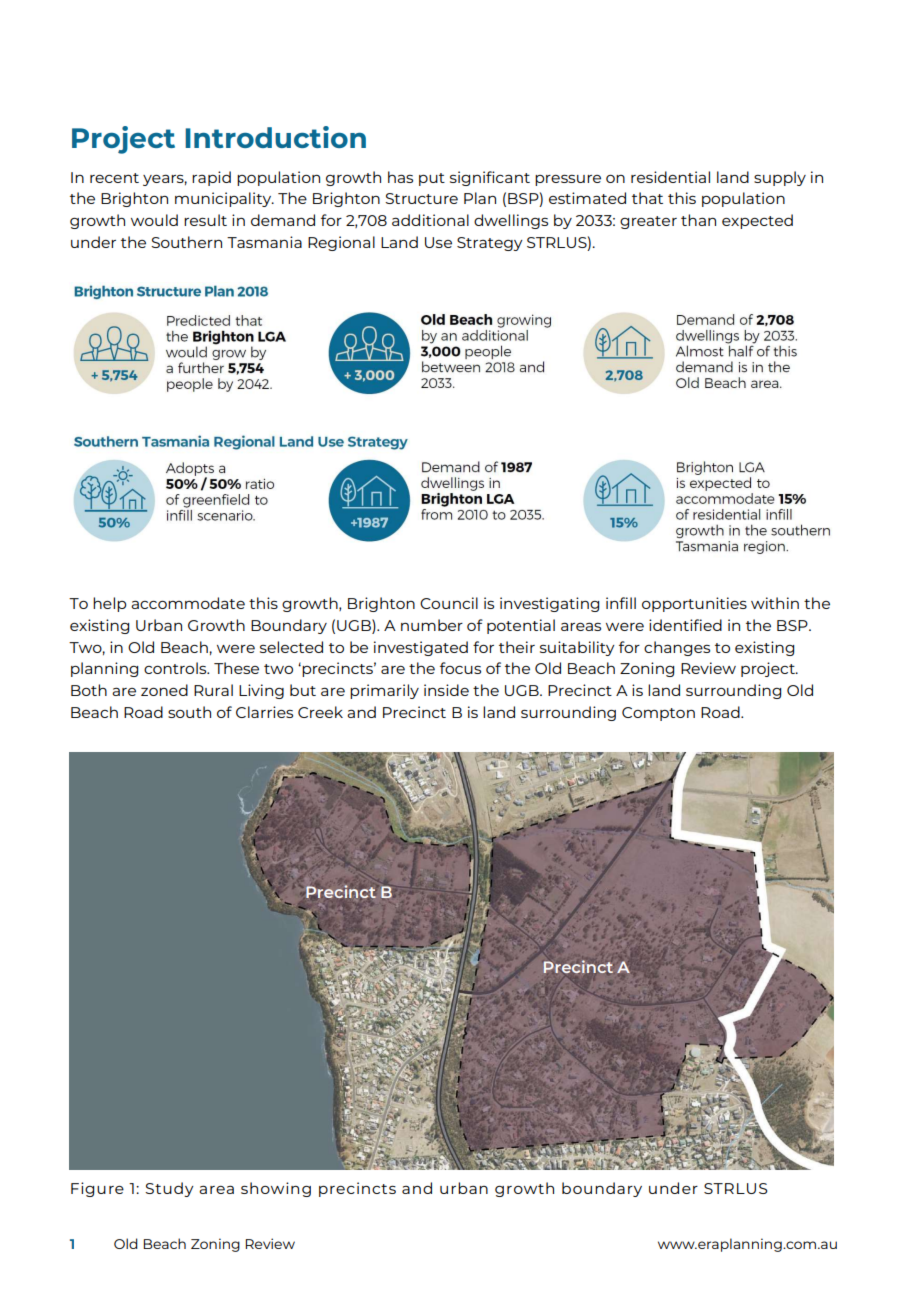 Image resolution: width=924 pixels, height=1308 pixels. Describe the element at coordinates (446, 690) in the screenshot. I see `inside` at that location.
